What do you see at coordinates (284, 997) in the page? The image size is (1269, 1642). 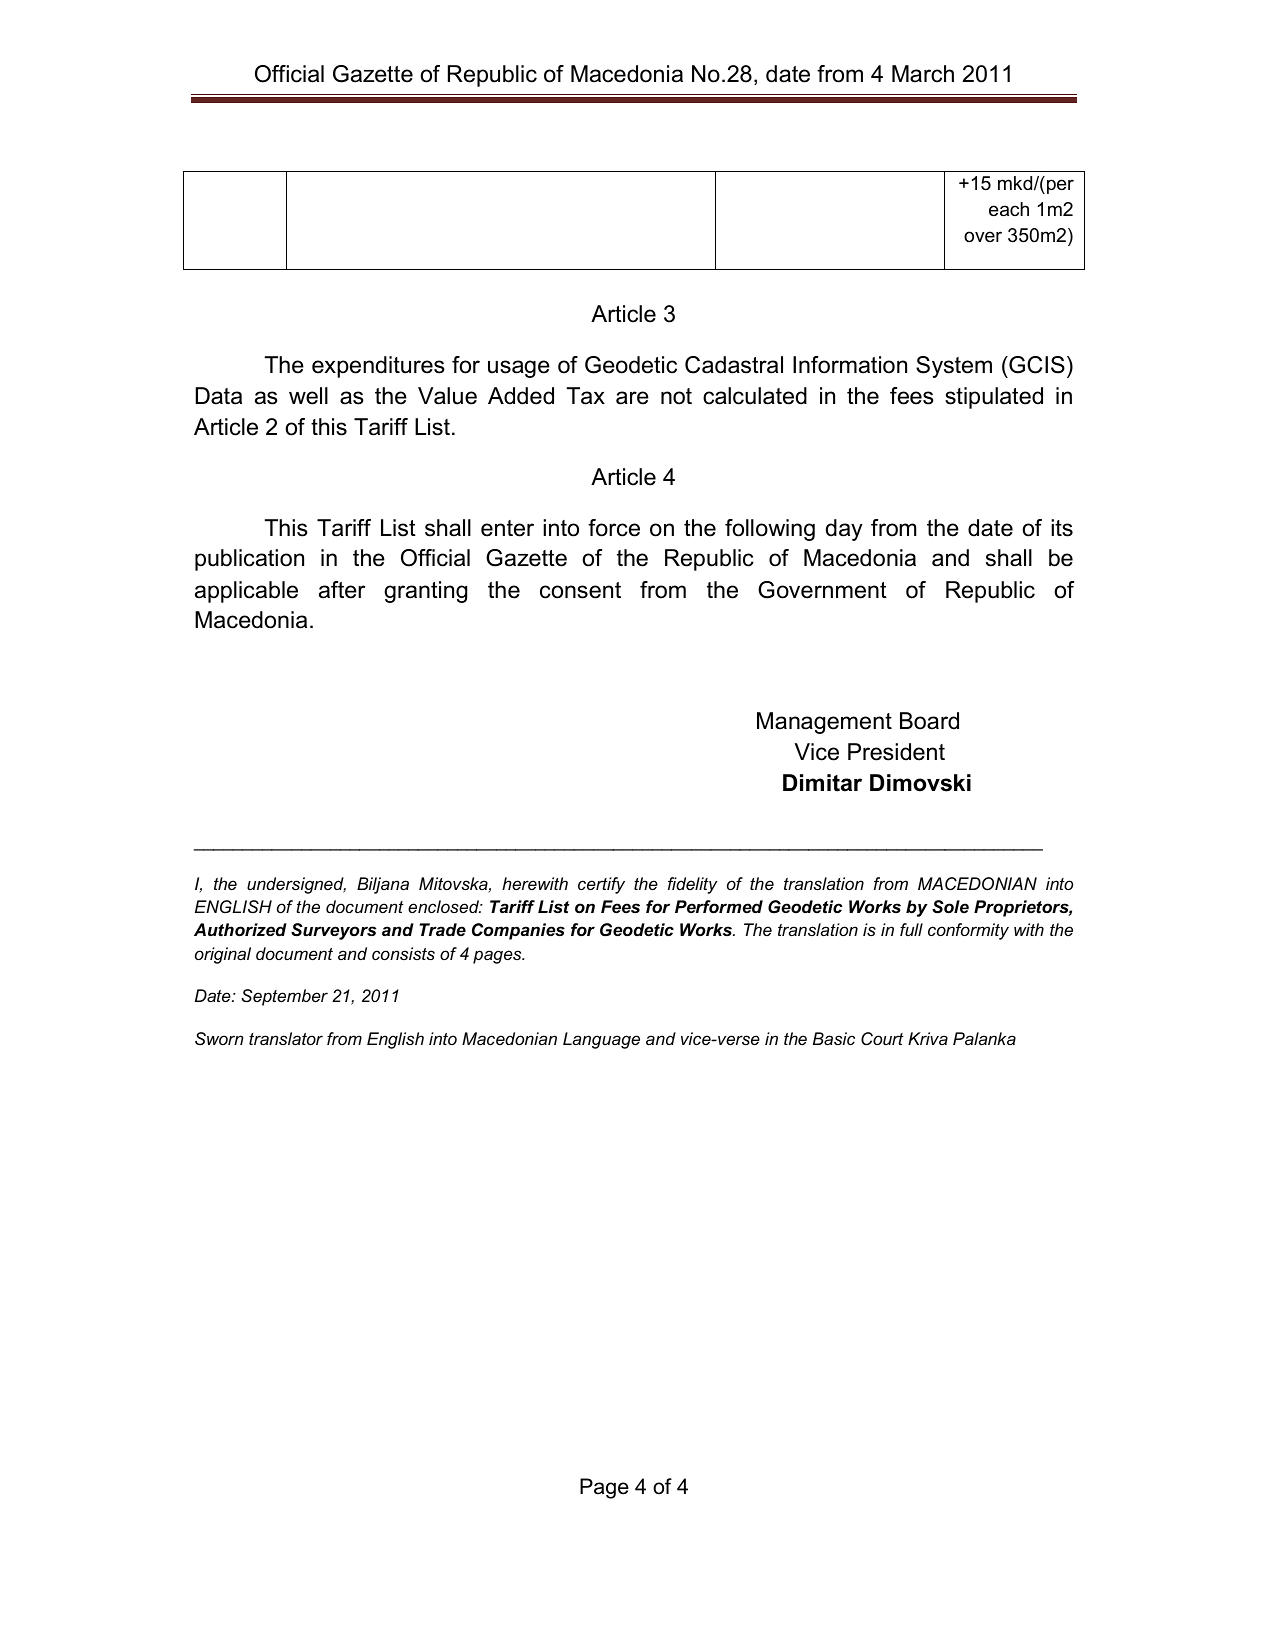 I see `September` at bounding box center [284, 997].
